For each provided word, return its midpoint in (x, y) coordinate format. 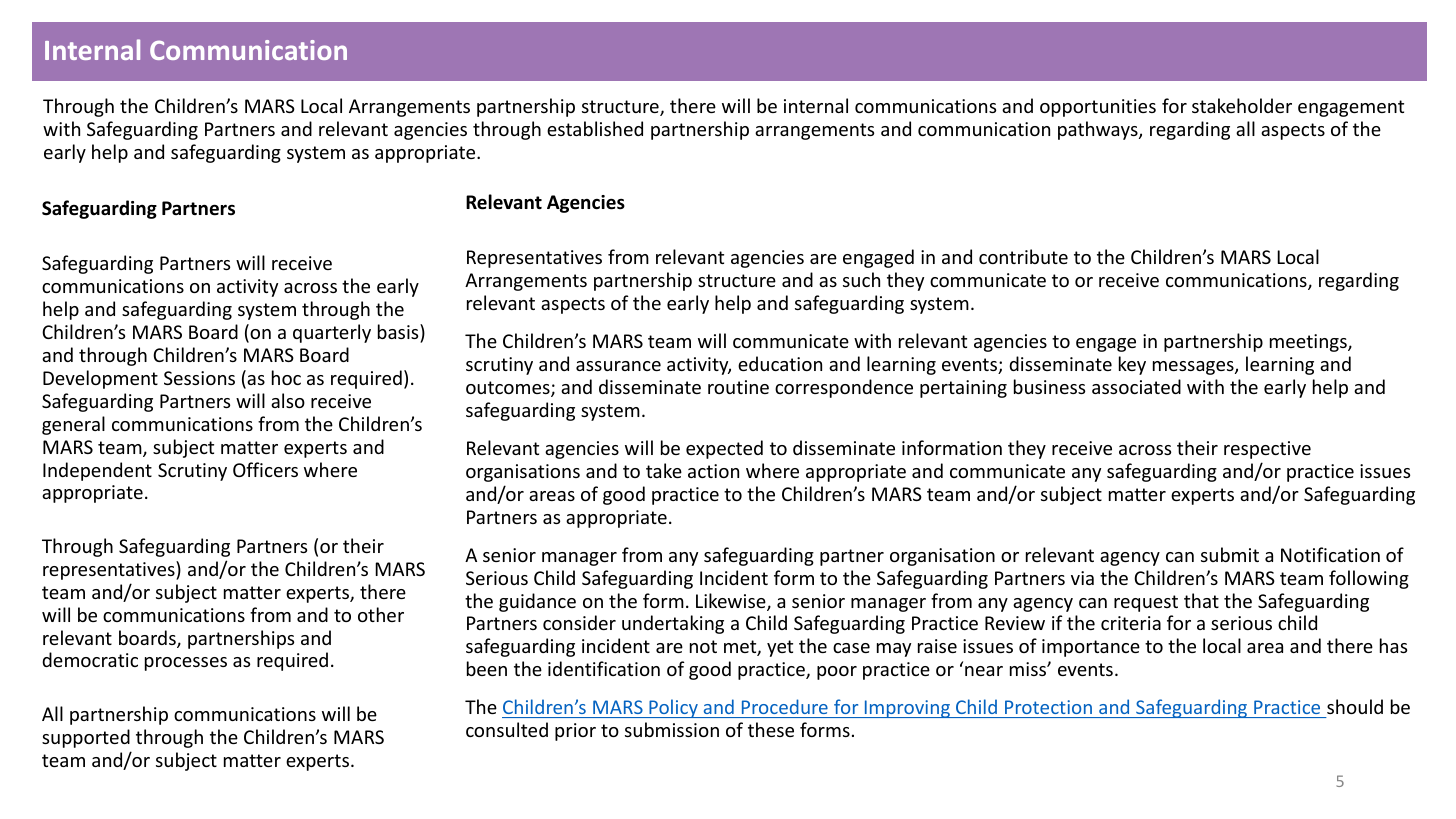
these (771, 729)
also (288, 400)
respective (1267, 450)
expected (724, 449)
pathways (1099, 130)
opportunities (1098, 108)
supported (86, 738)
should (1354, 708)
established (595, 128)
